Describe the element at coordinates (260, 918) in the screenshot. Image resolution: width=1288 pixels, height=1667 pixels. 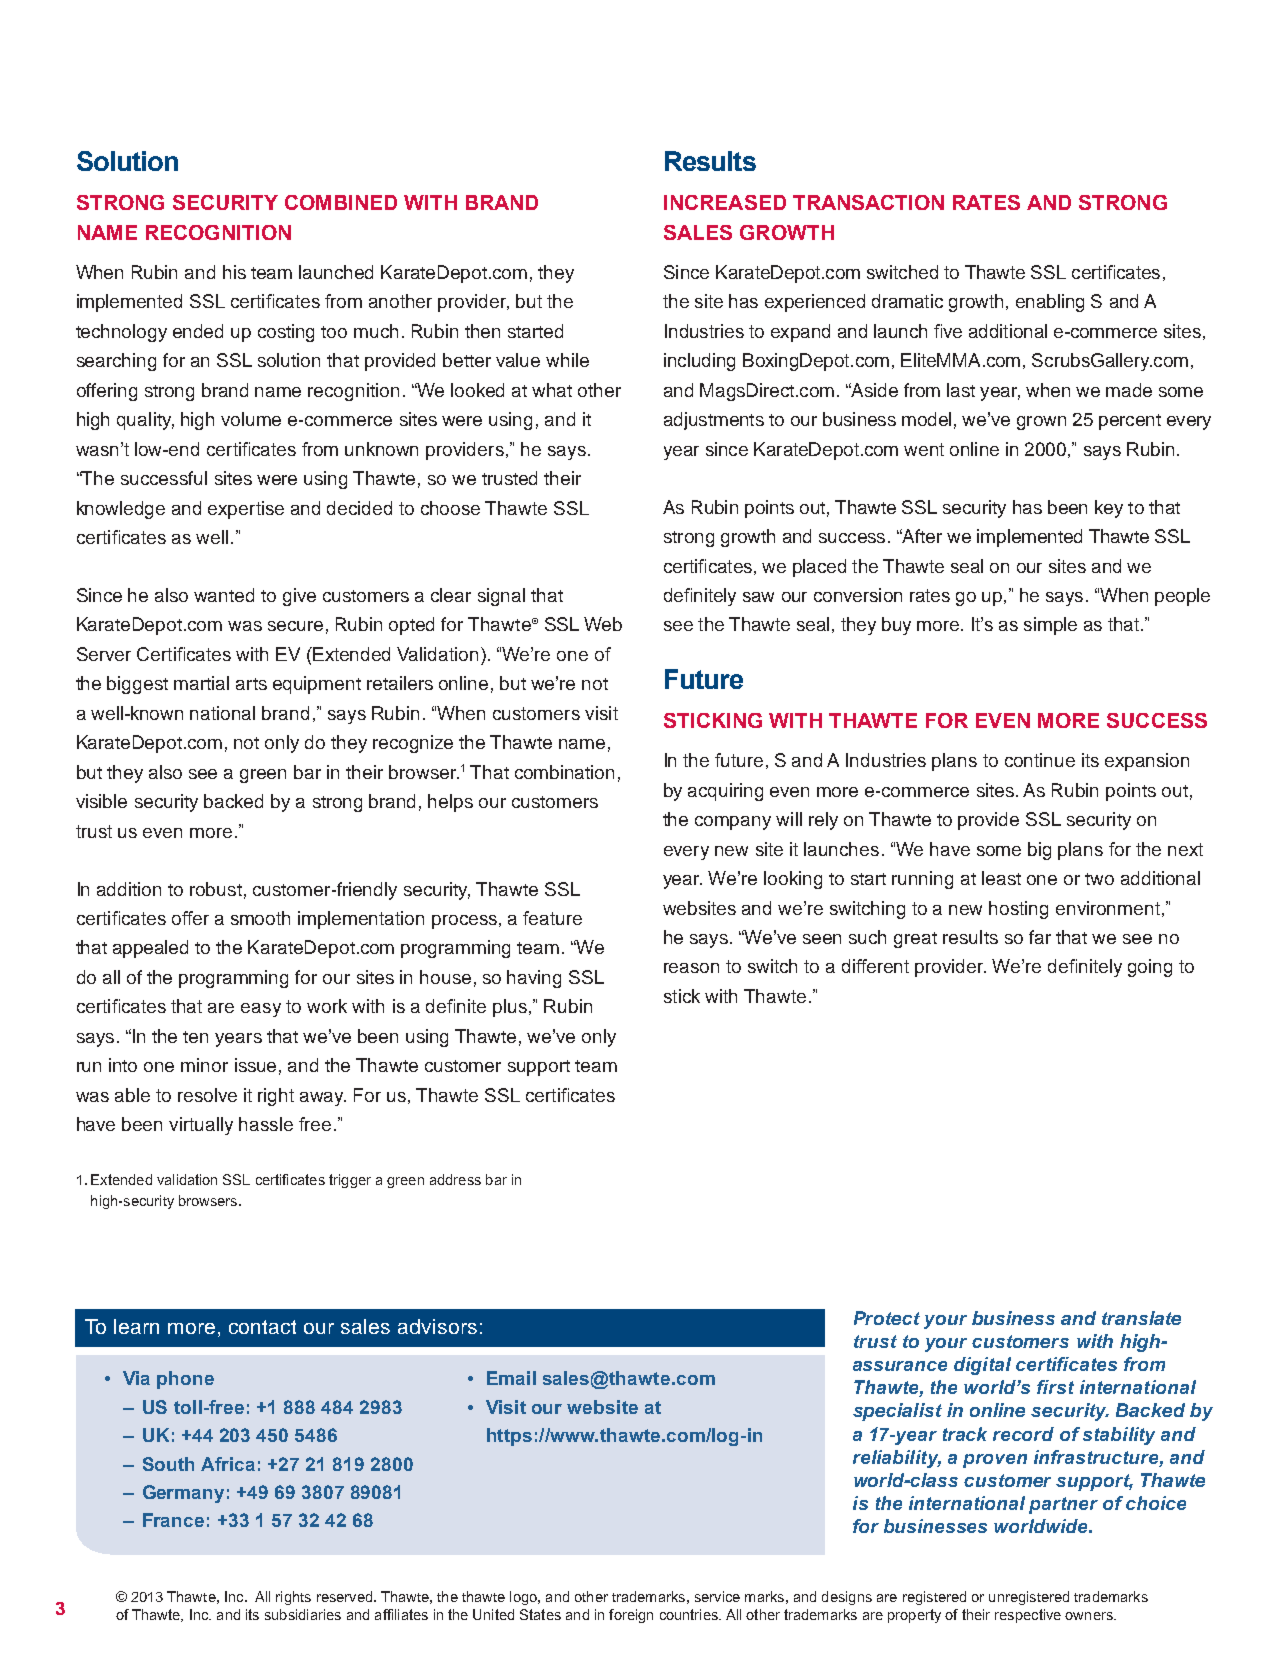
I see `smooth` at that location.
